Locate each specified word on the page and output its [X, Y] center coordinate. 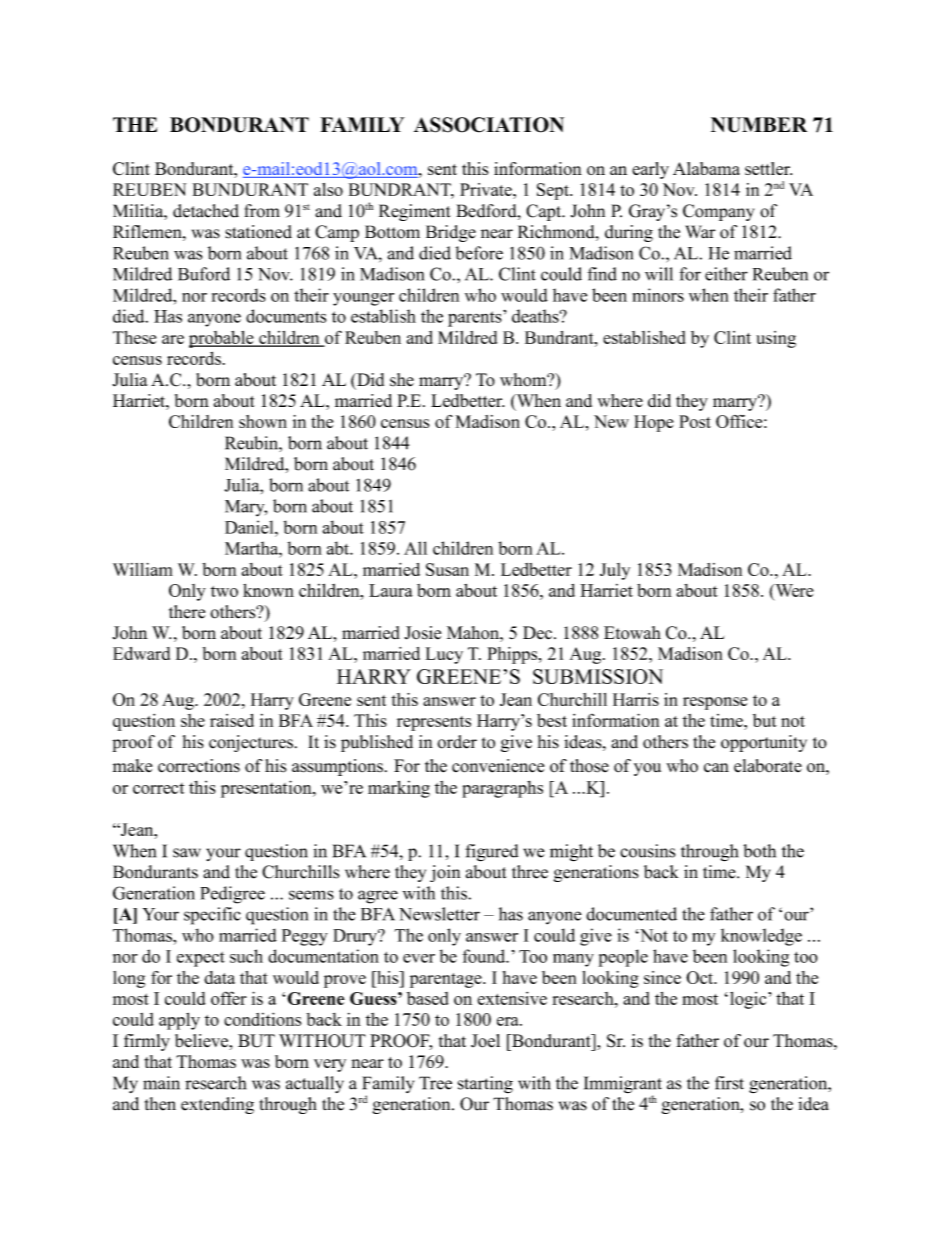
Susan [447, 569]
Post [695, 421]
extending [217, 1105]
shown [263, 421]
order [457, 742]
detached [206, 211]
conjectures [251, 743]
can [716, 768]
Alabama [706, 168]
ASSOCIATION [489, 125]
